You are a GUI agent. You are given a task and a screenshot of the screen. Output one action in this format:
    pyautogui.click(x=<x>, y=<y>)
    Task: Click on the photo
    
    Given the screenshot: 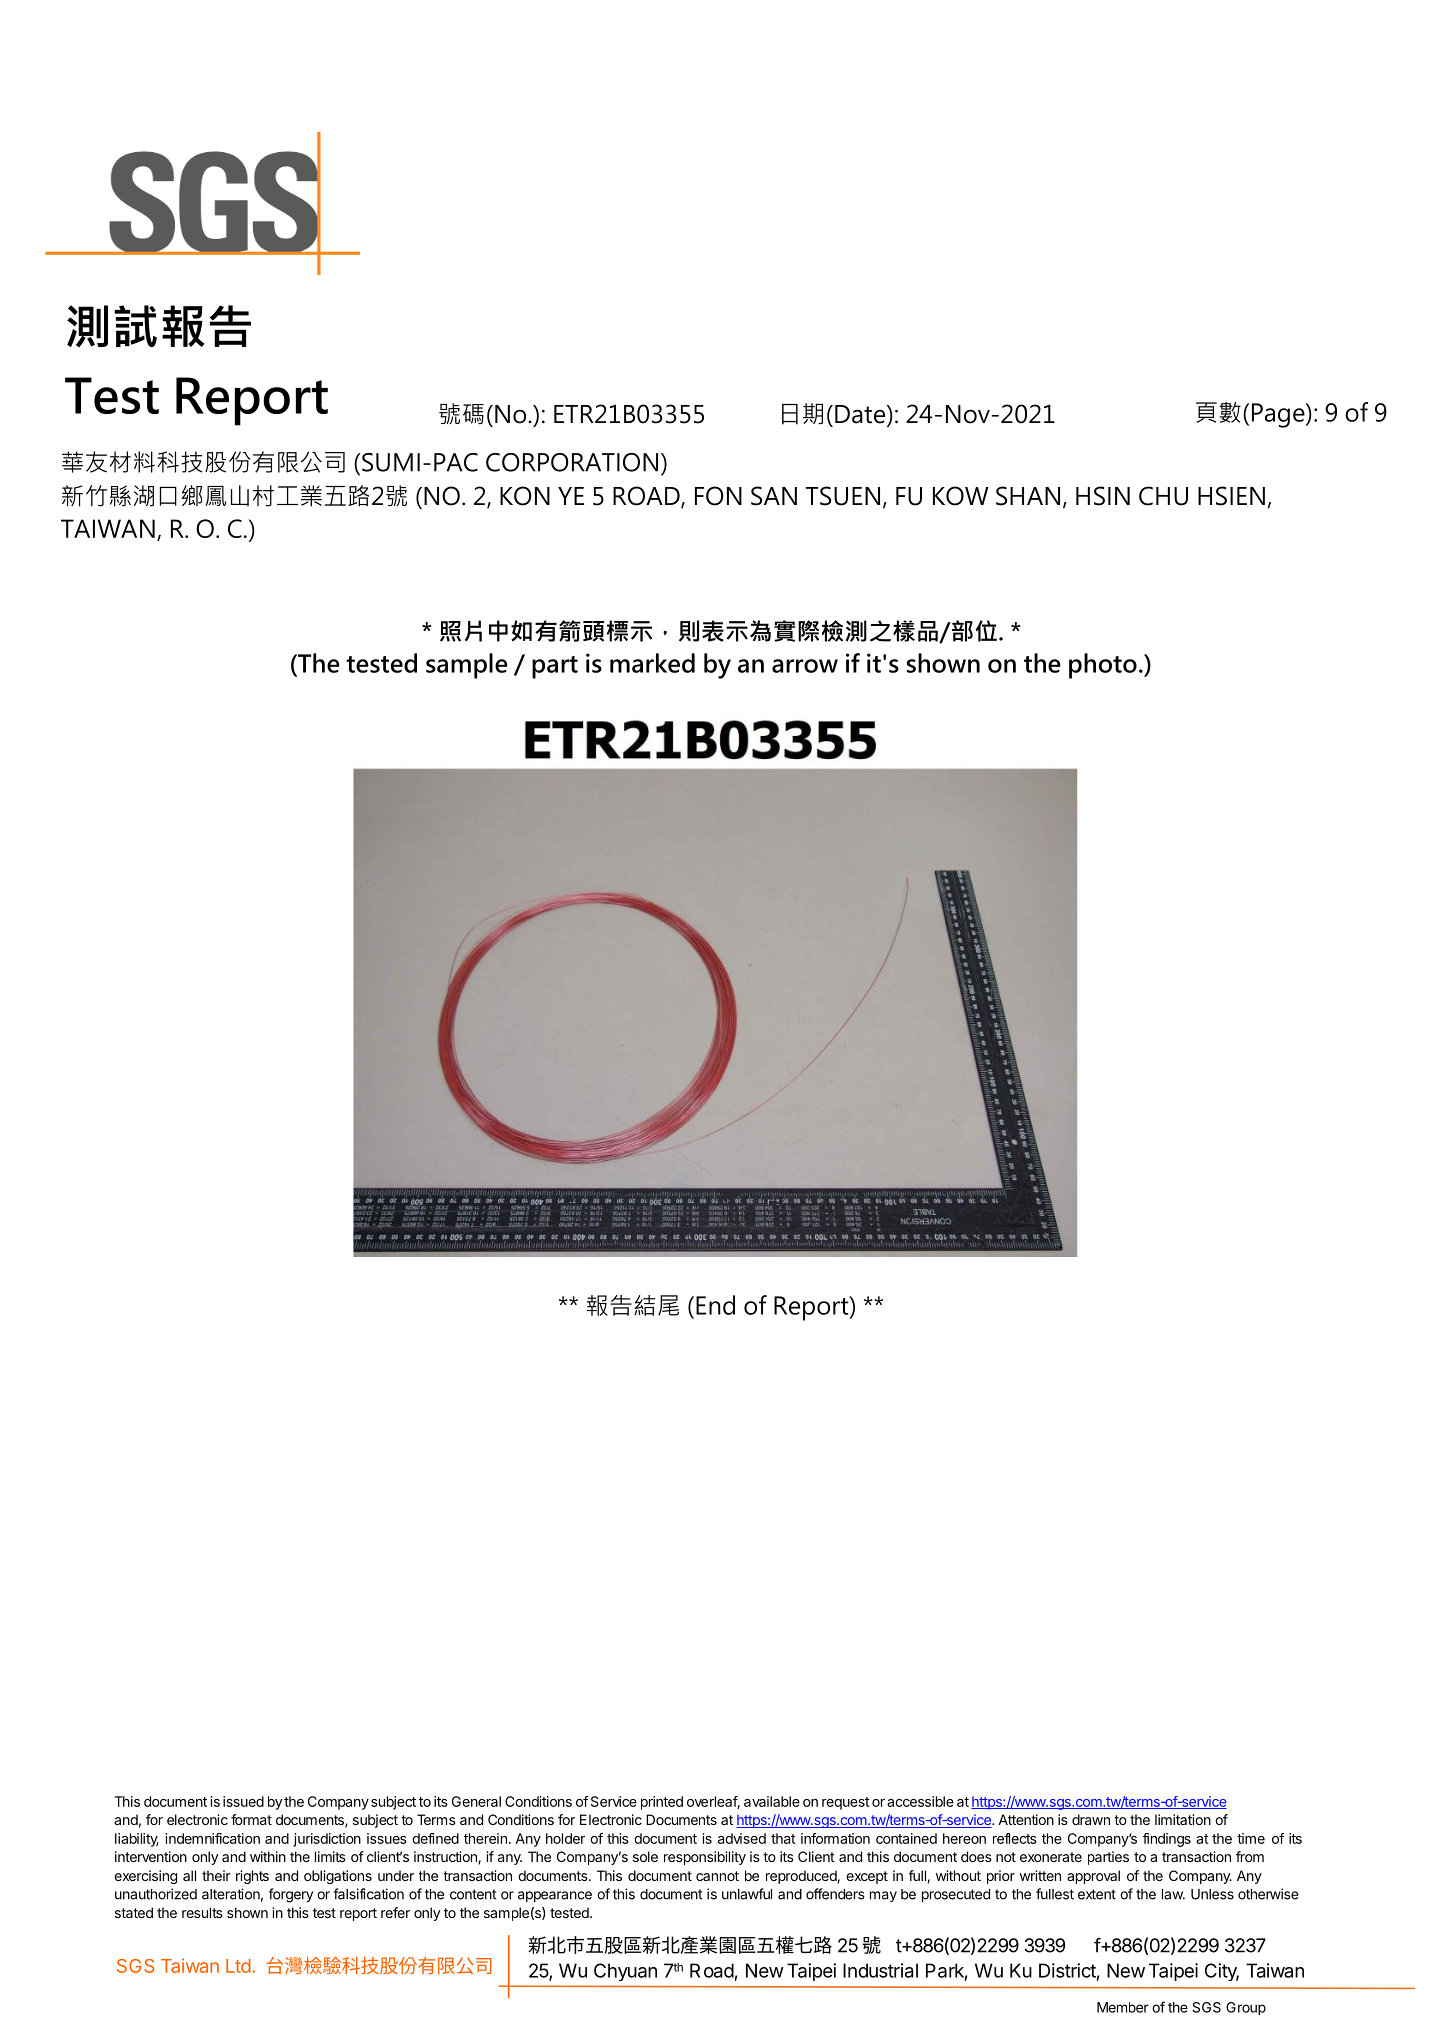 What is the action you would take?
    pyautogui.click(x=1103, y=666)
